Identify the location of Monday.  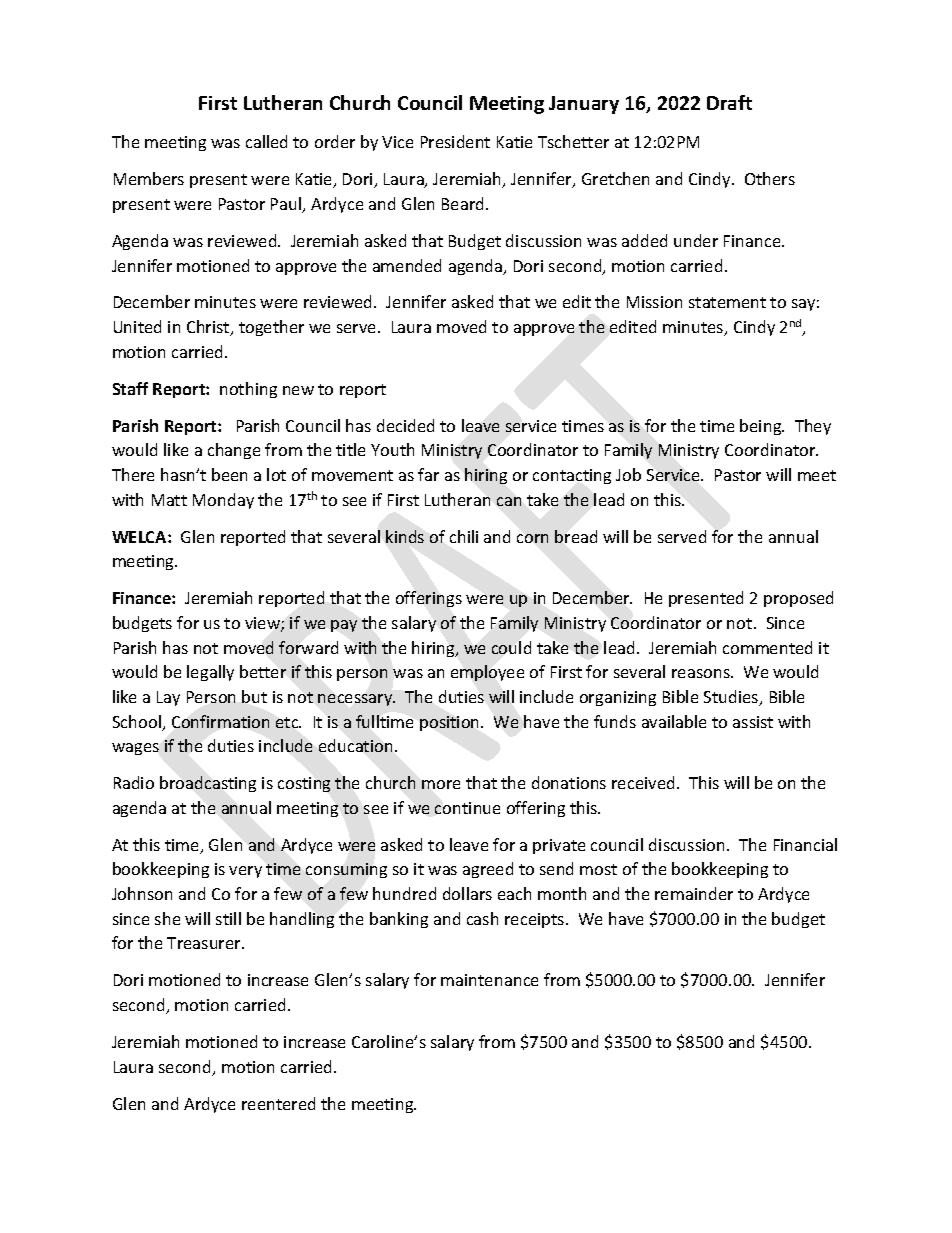
(223, 501).
